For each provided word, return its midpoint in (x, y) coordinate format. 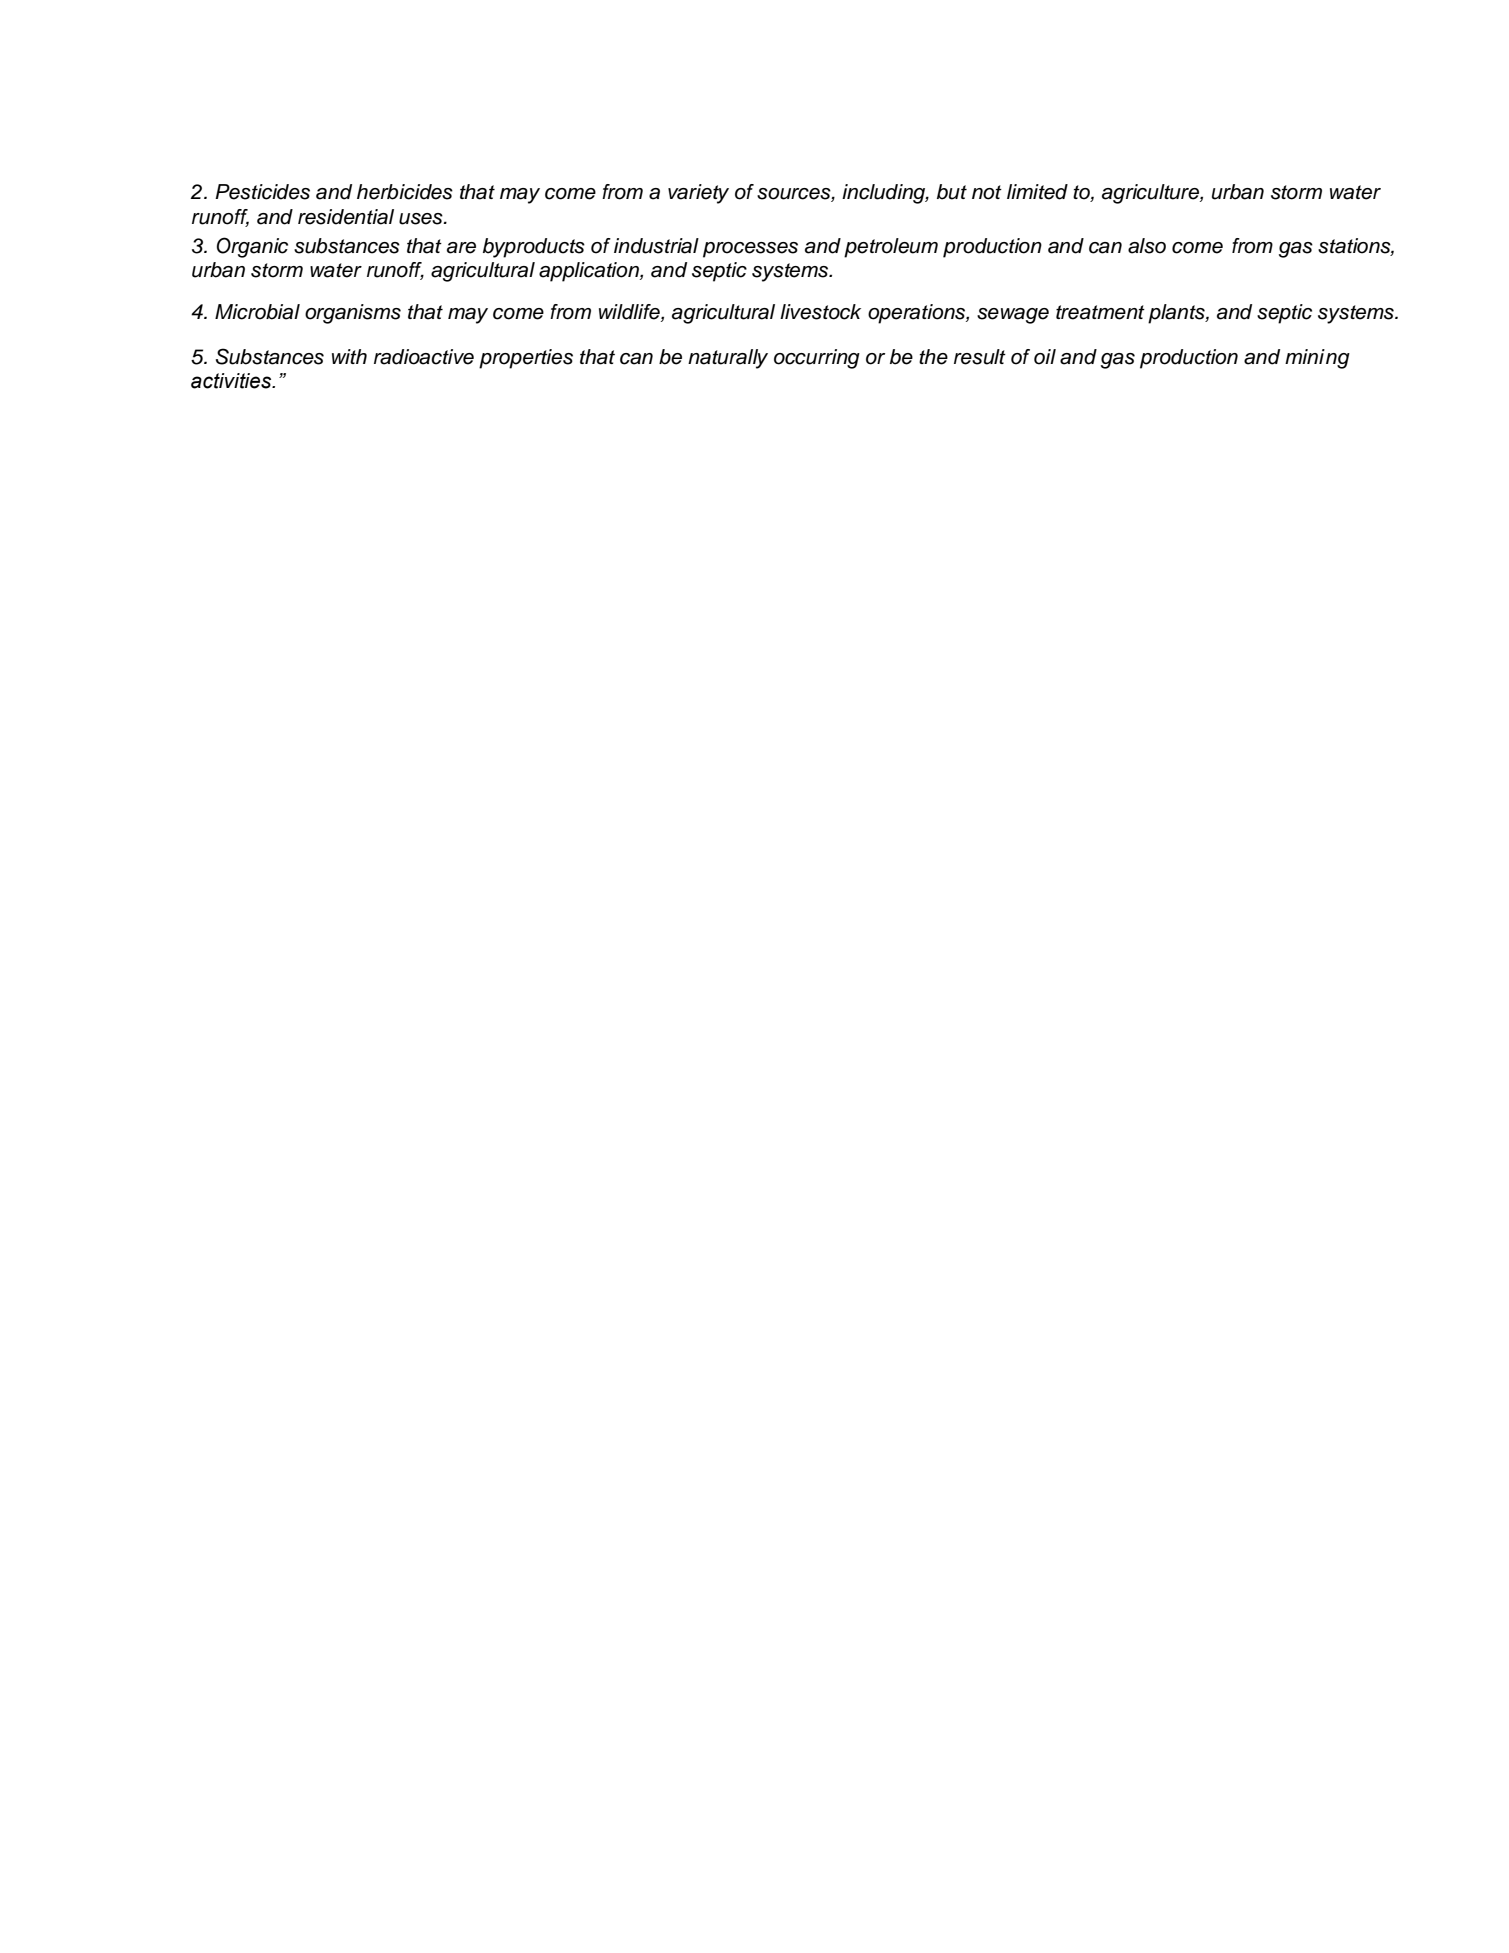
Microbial (257, 312)
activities (232, 381)
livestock (820, 312)
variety (698, 194)
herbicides (405, 192)
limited (1037, 192)
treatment (1100, 312)
